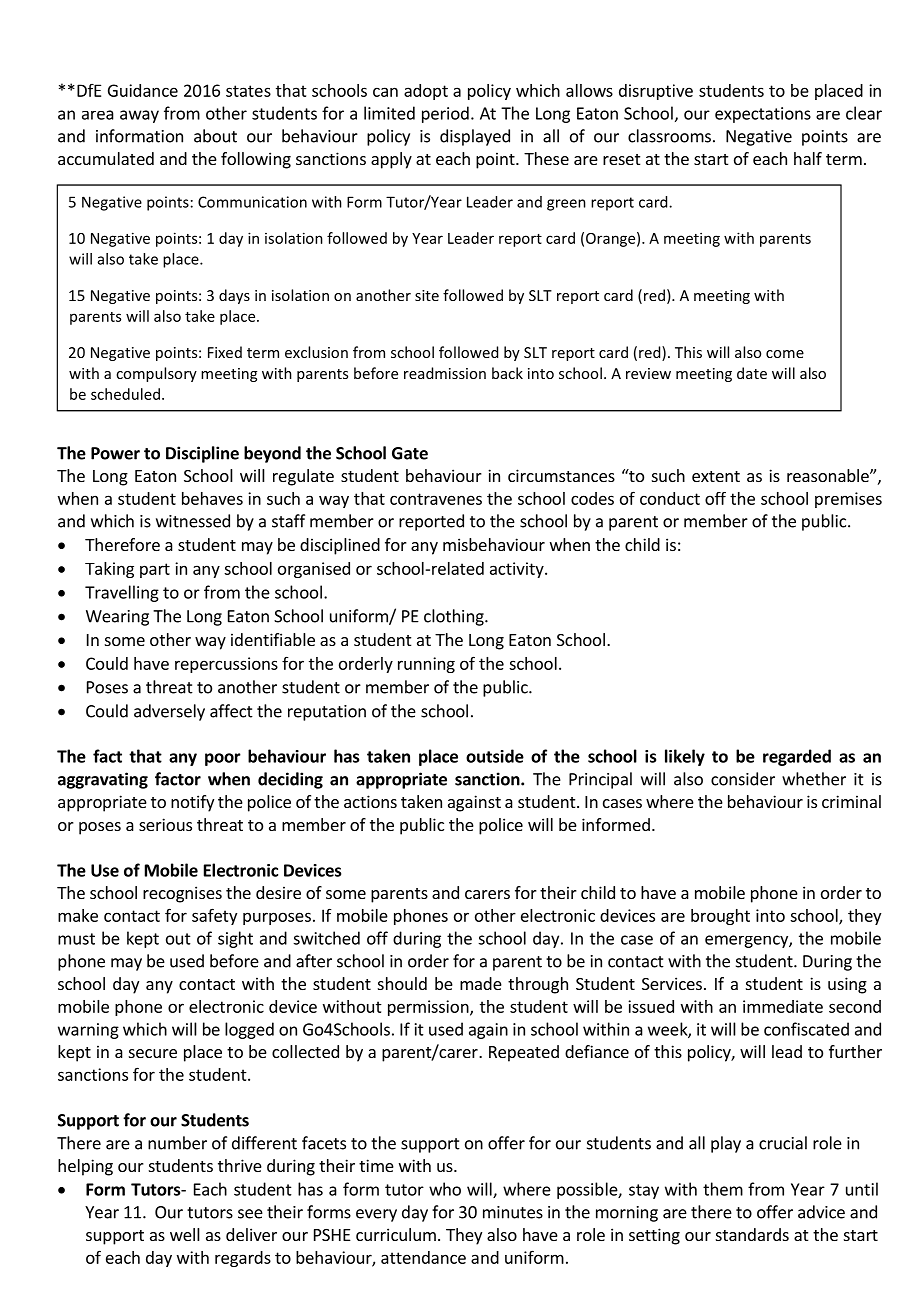  Describe the element at coordinates (797, 757) in the screenshot. I see `regarded` at that location.
